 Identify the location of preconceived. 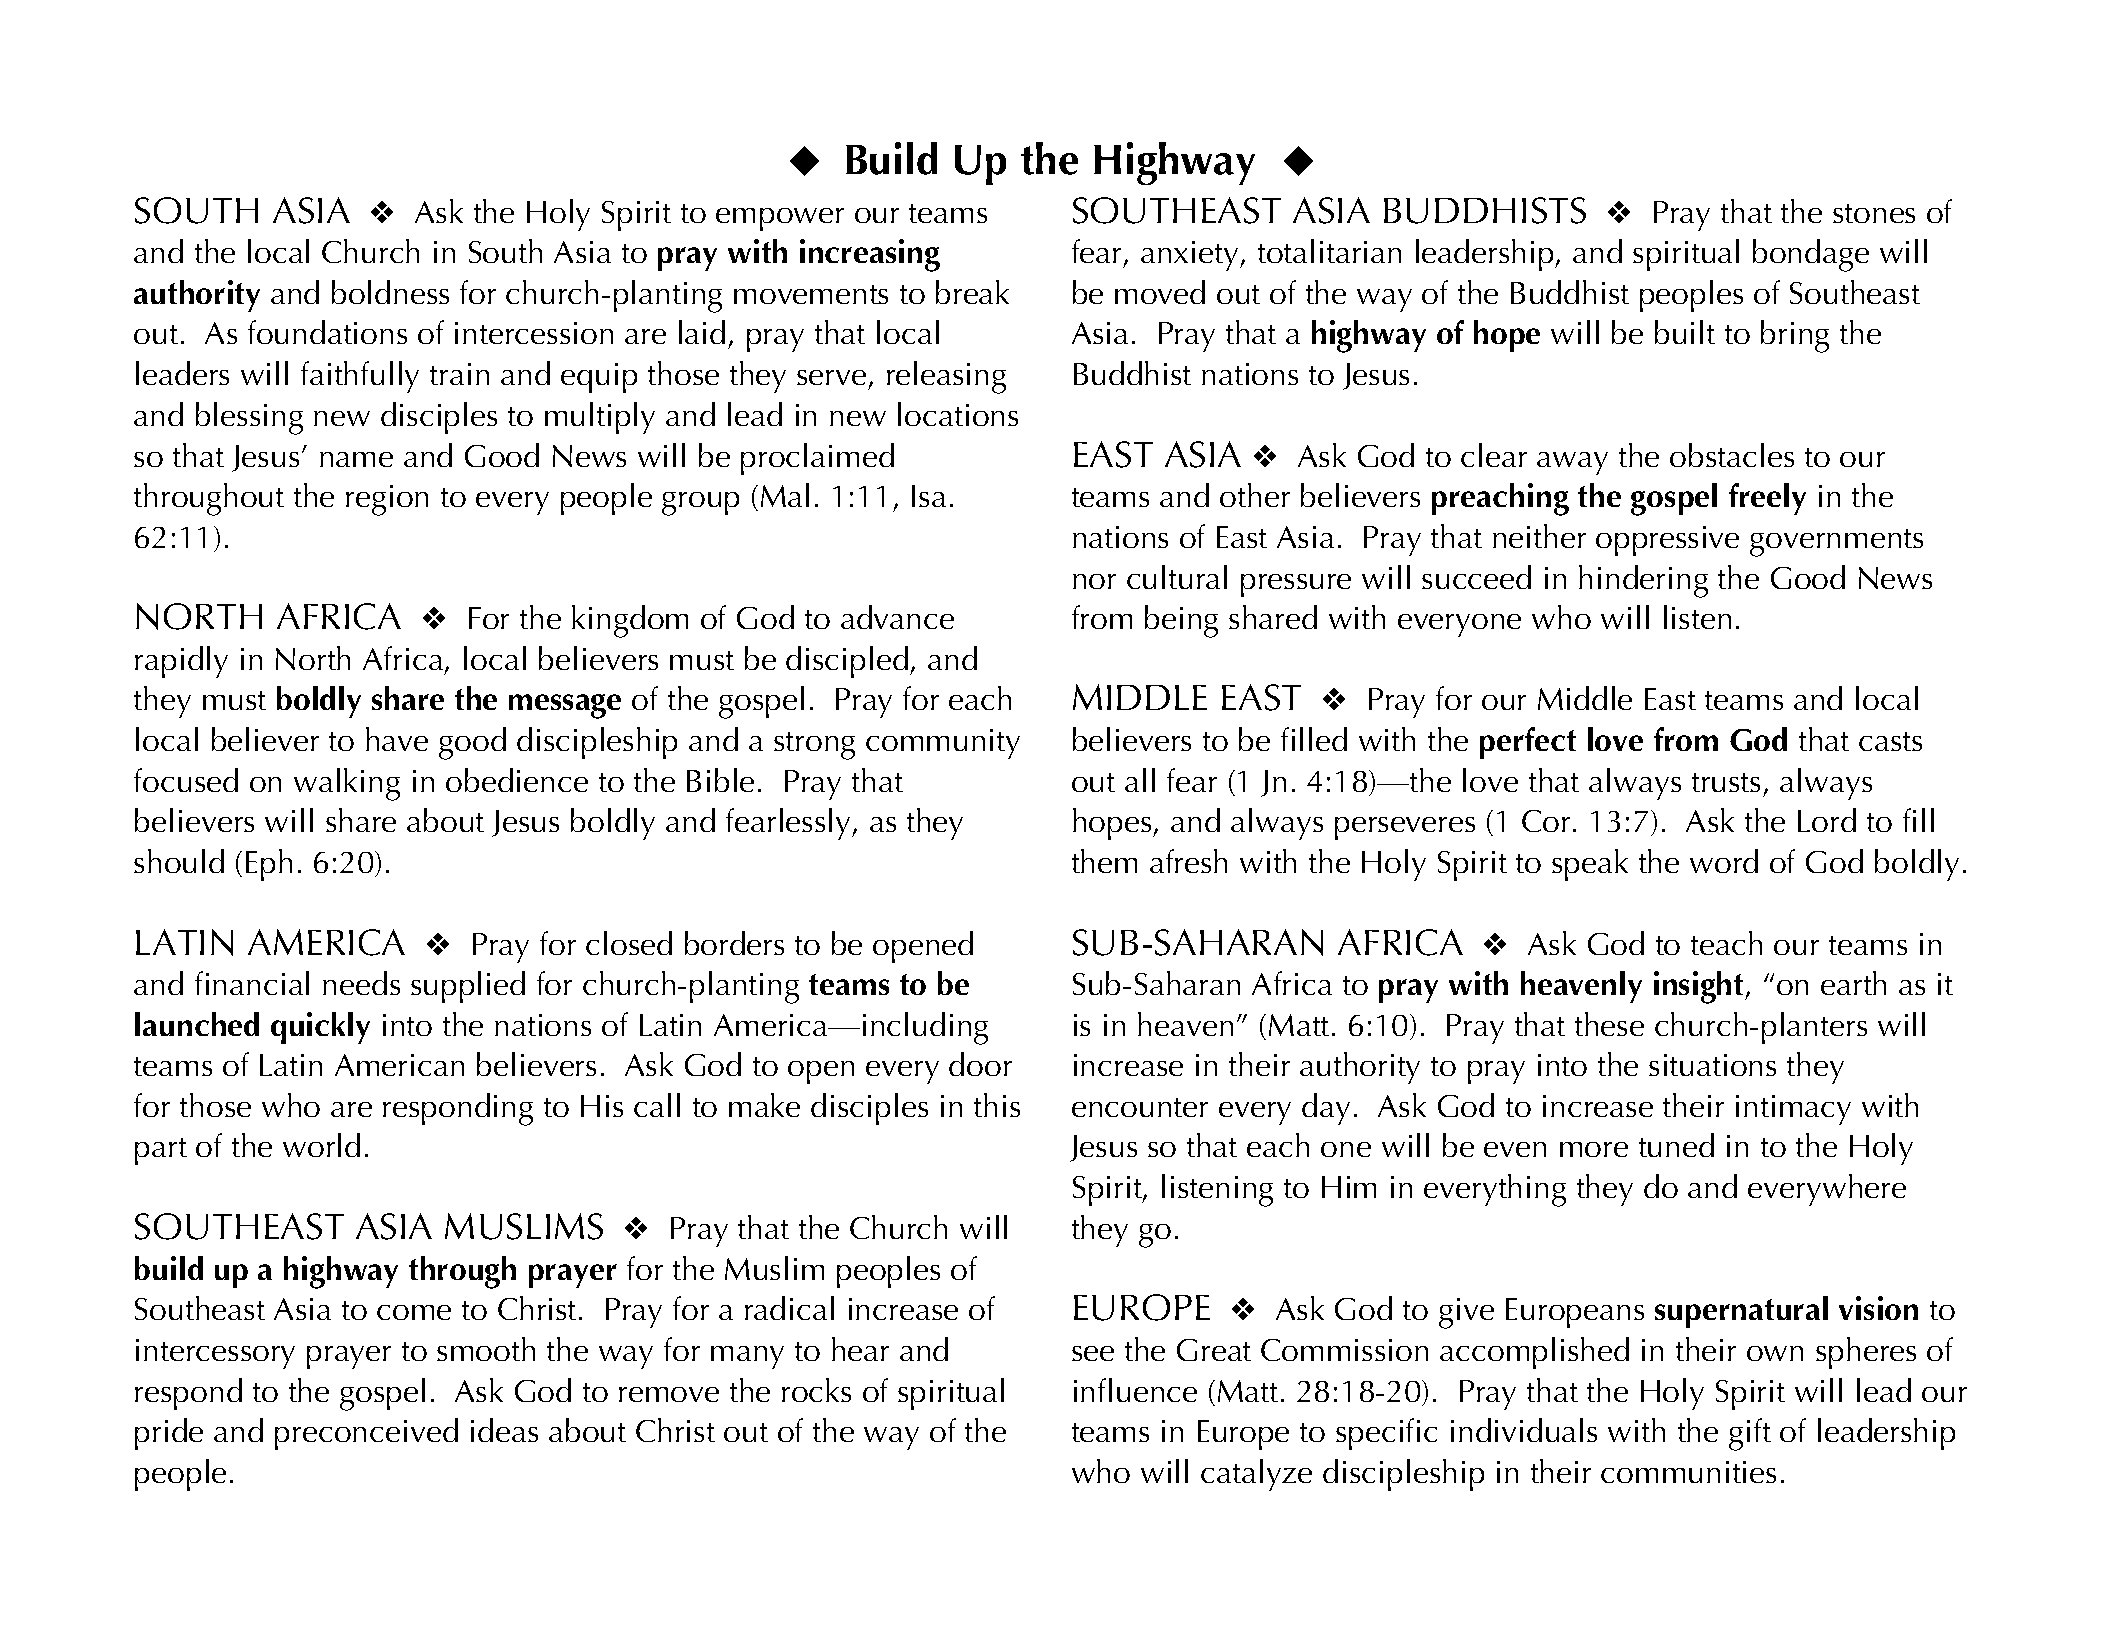
(366, 1434).
